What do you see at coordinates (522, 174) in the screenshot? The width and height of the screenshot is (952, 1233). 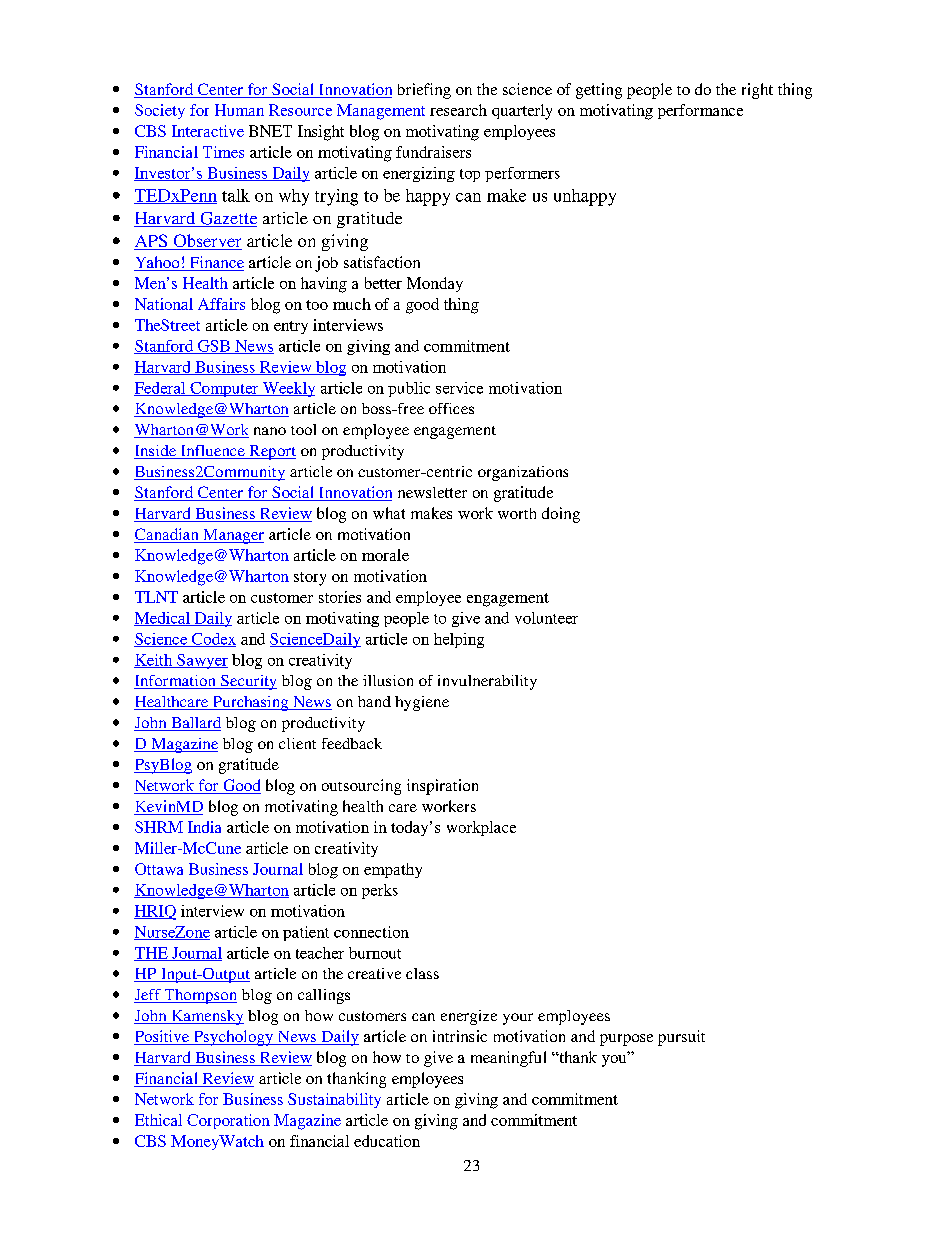 I see `performers` at bounding box center [522, 174].
